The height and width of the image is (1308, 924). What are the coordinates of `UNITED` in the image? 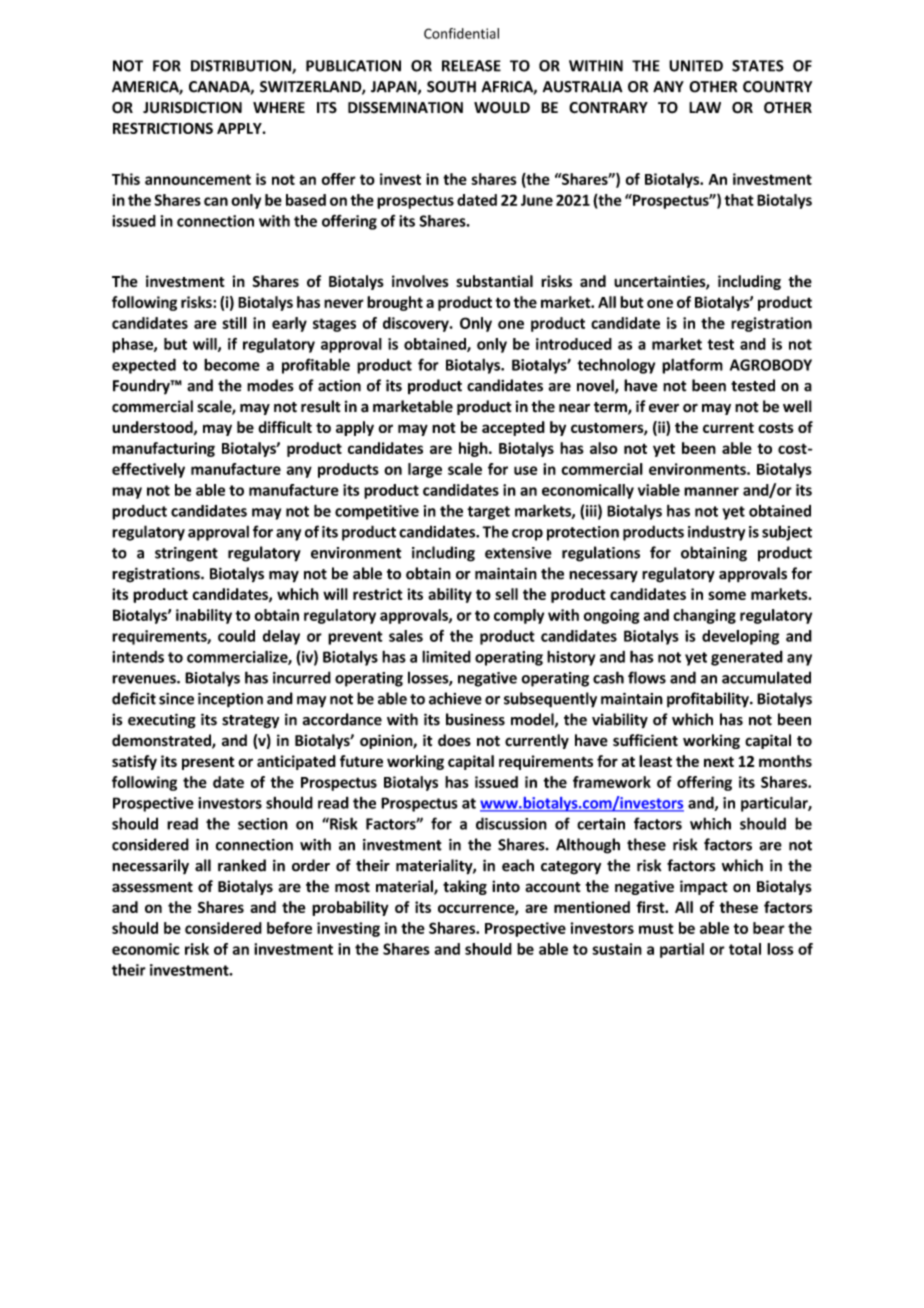 It's located at (696, 66).
